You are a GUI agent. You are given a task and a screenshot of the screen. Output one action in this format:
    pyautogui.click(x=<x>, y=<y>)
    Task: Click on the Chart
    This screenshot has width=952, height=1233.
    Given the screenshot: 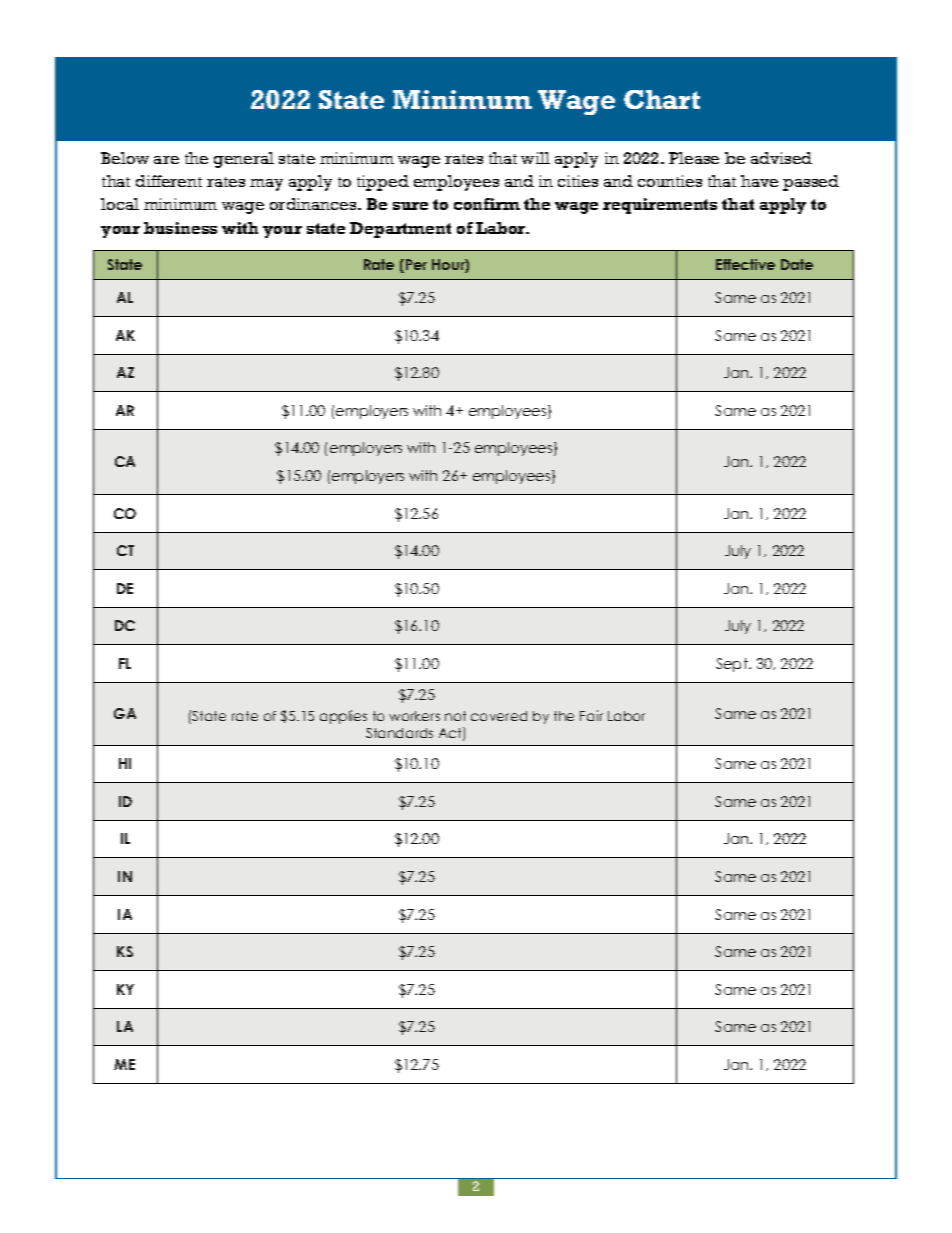 What is the action you would take?
    pyautogui.click(x=662, y=99)
